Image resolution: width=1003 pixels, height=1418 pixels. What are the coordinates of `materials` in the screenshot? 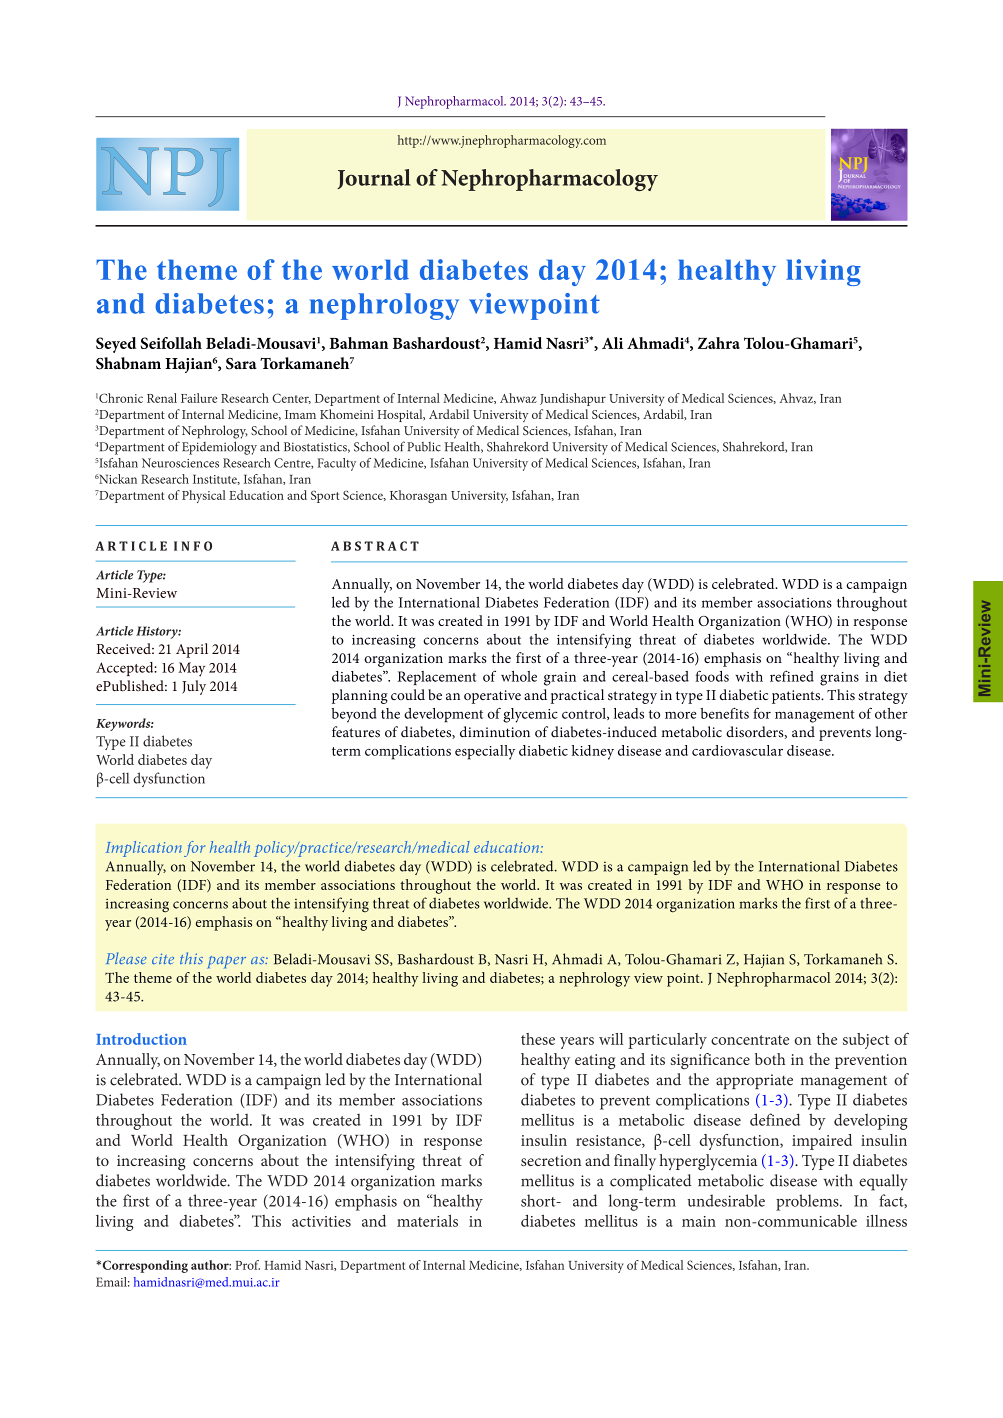 It's located at (427, 1221).
